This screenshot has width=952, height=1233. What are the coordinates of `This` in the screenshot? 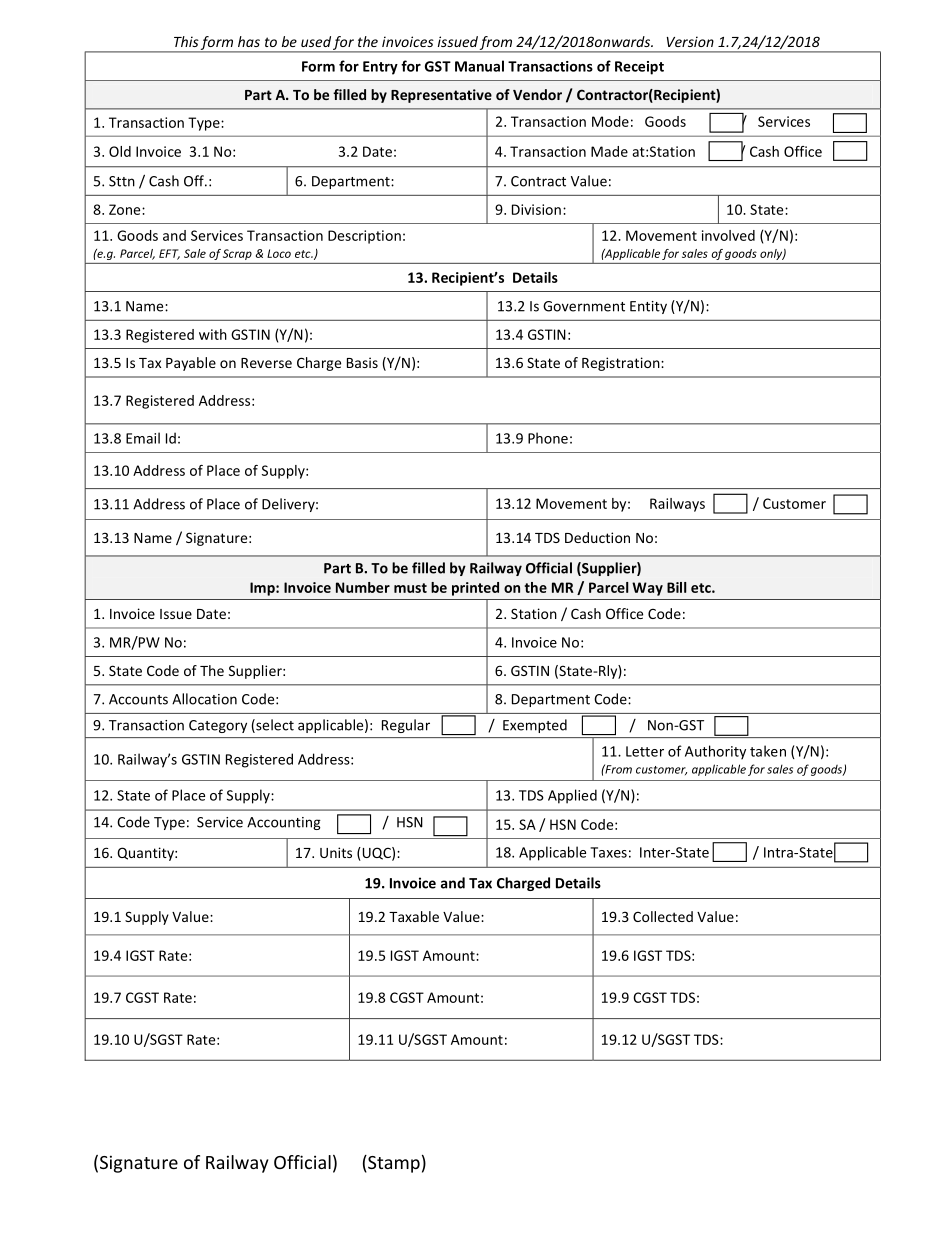 It's located at (186, 41).
